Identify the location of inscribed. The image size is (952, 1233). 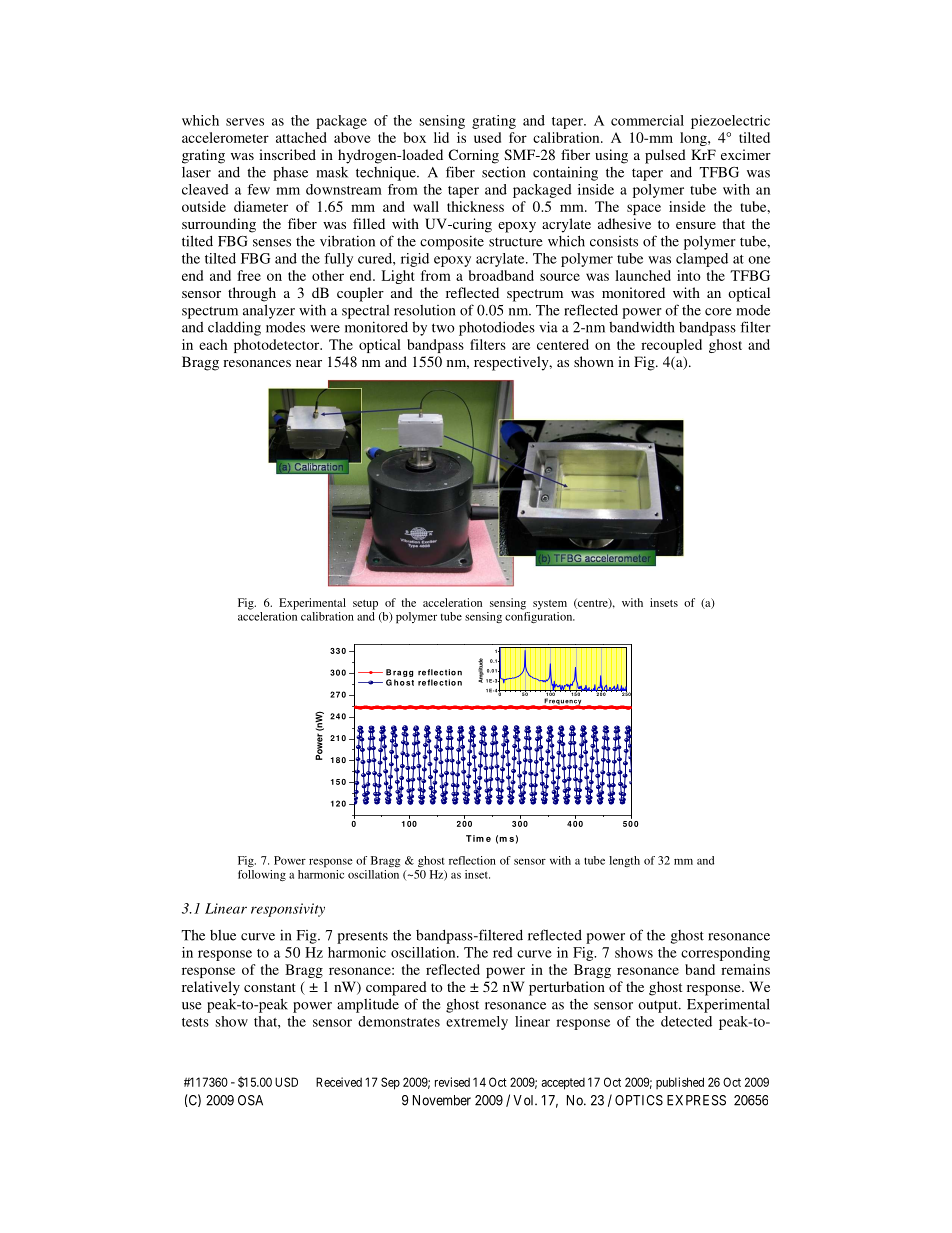
(287, 154).
